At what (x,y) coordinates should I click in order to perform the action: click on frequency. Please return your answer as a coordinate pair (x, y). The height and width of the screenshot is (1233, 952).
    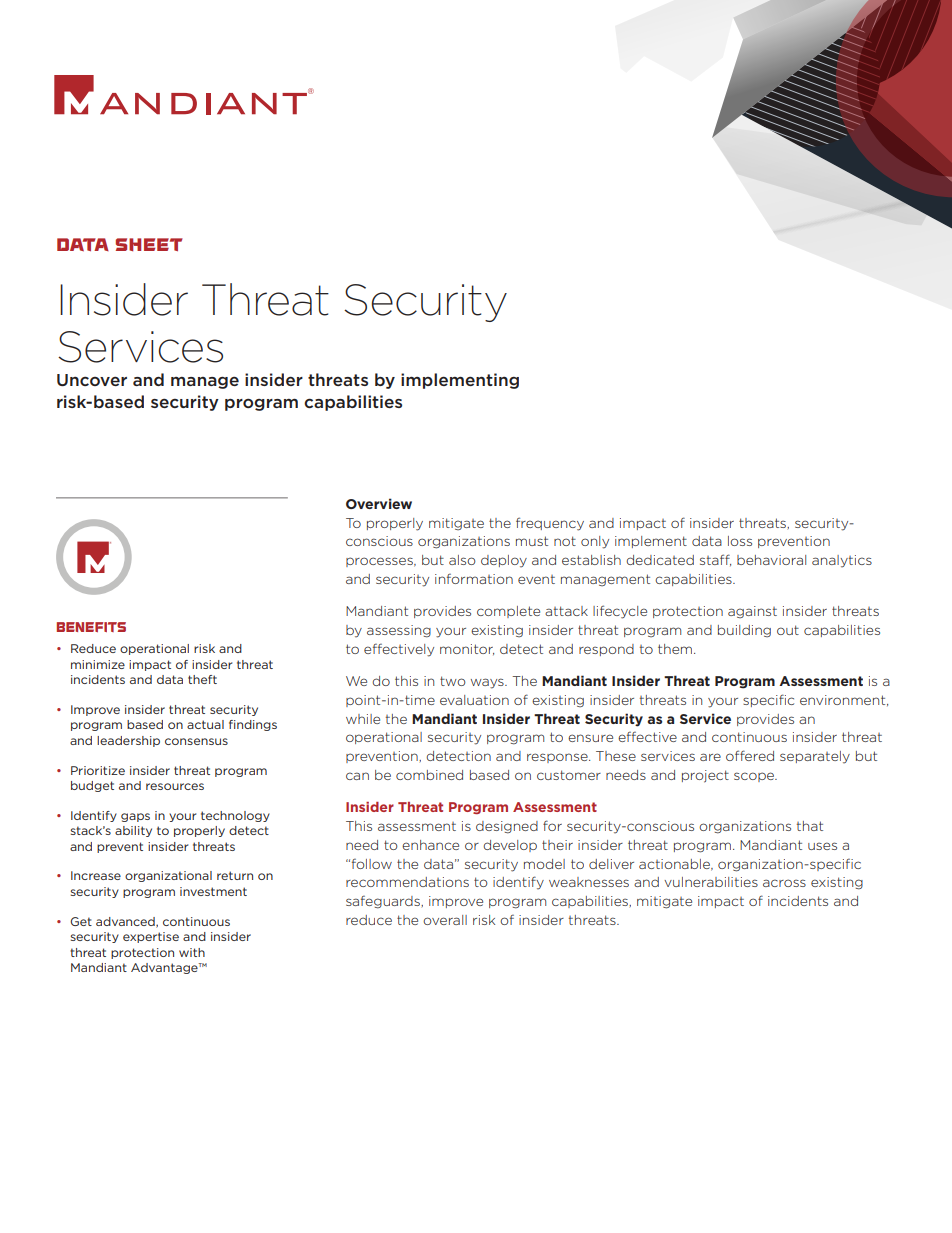
    Looking at the image, I should click on (550, 524).
